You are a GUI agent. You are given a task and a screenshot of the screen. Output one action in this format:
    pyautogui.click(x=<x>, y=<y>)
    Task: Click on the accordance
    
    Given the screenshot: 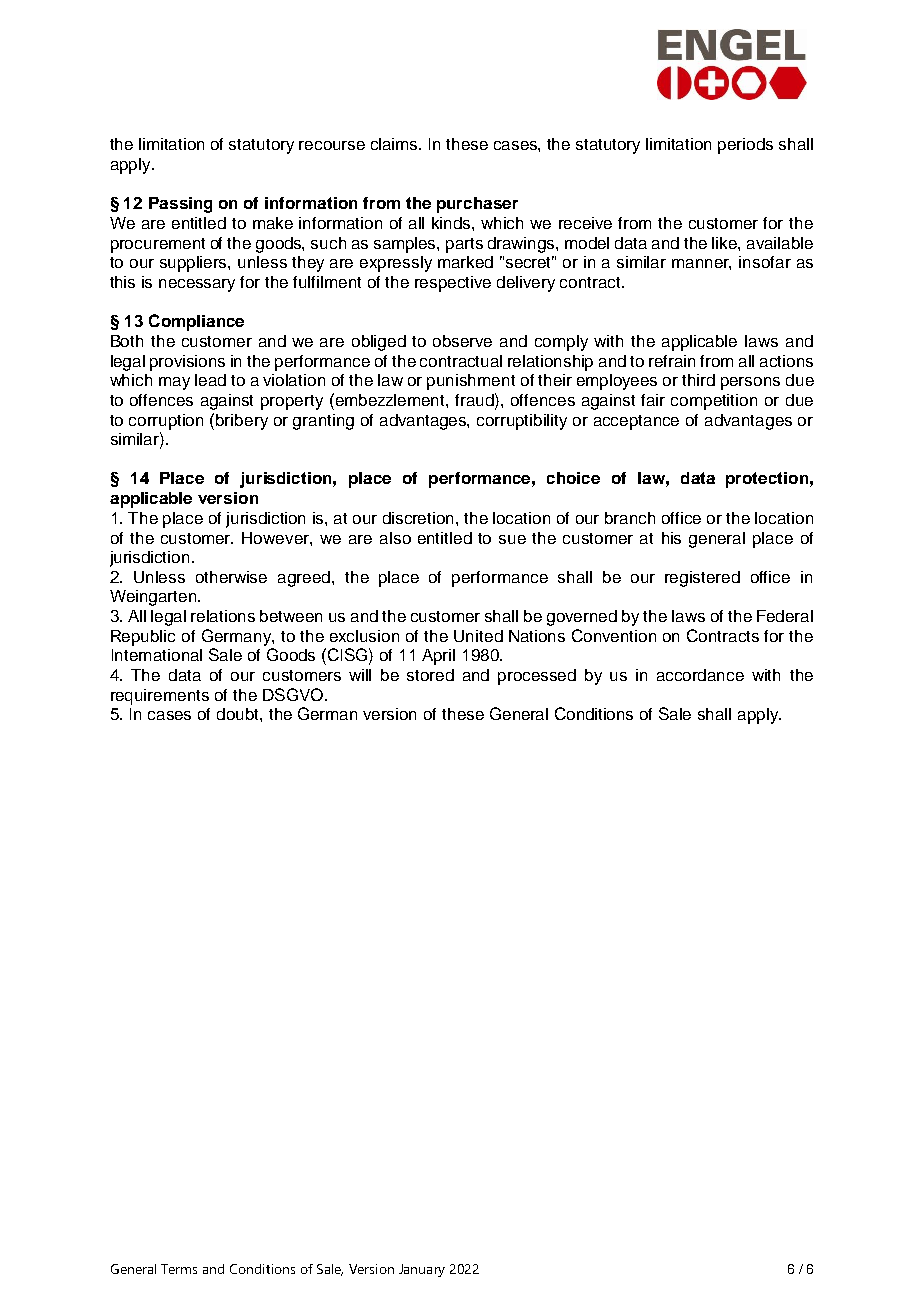 What is the action you would take?
    pyautogui.click(x=700, y=675)
